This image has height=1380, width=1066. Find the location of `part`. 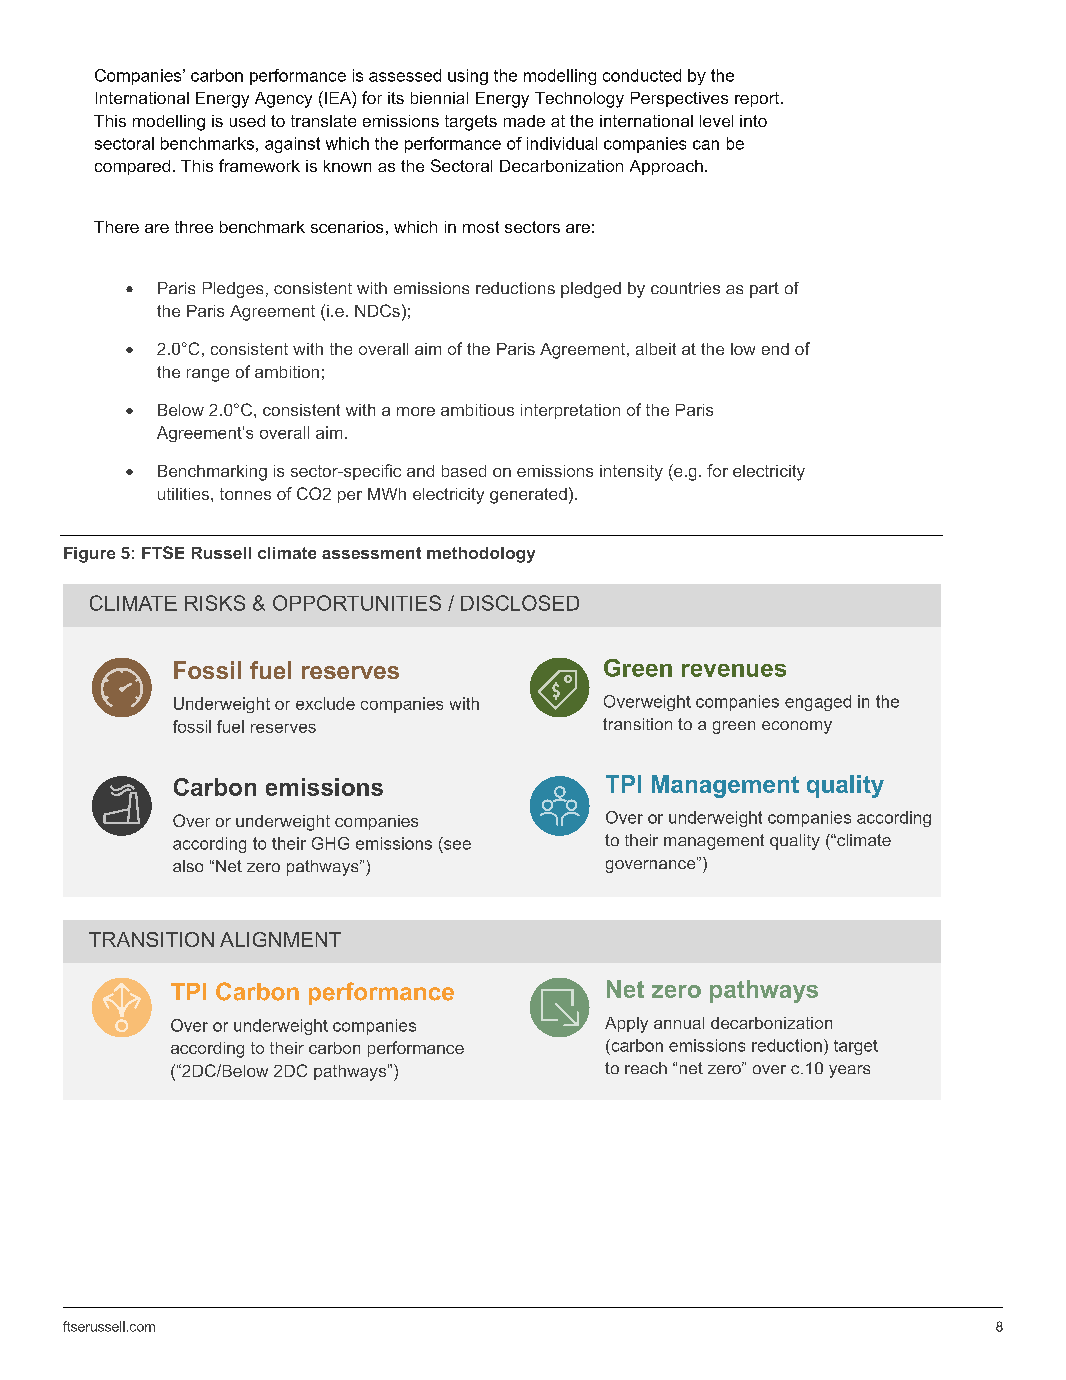

part is located at coordinates (764, 290).
